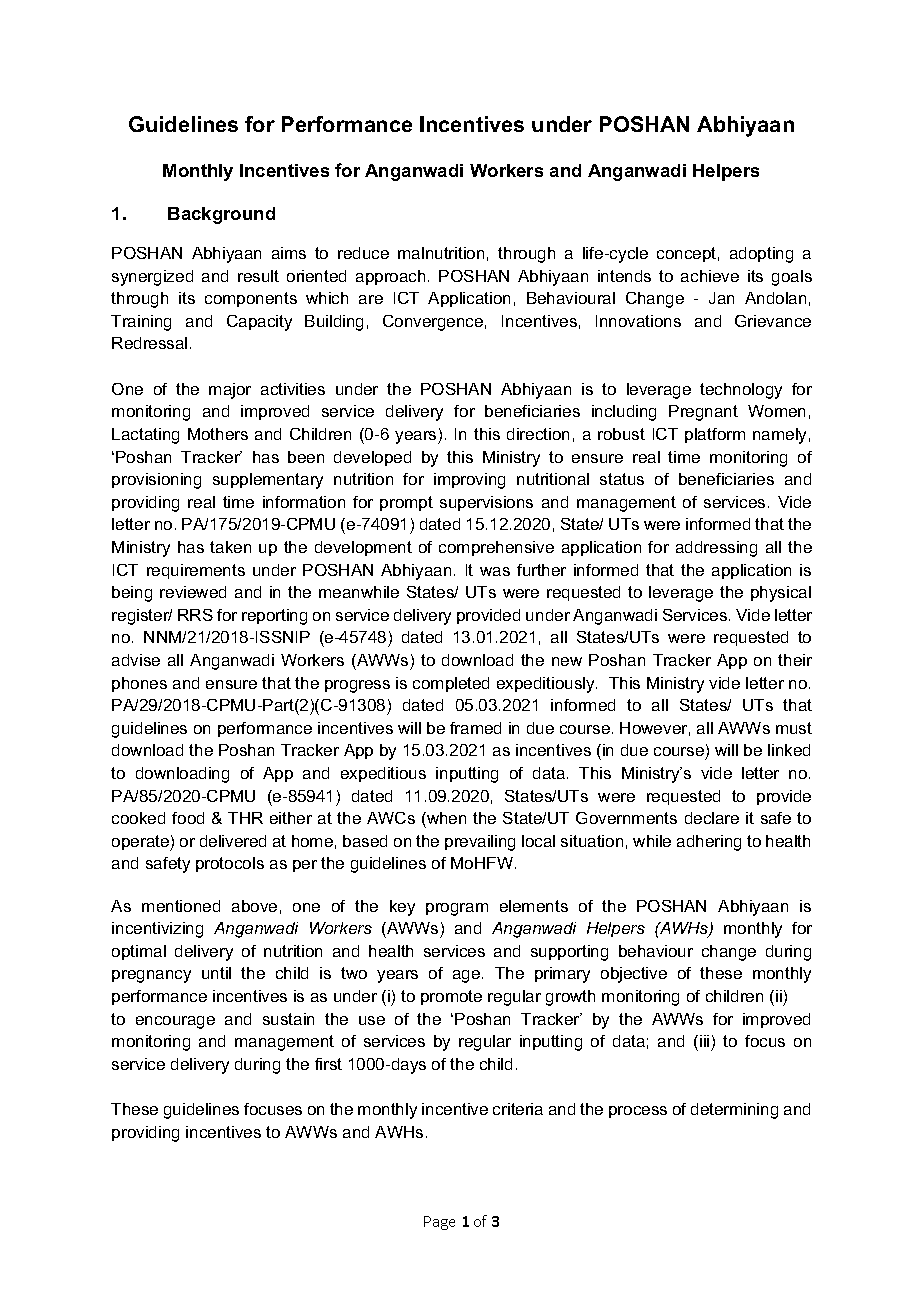 Image resolution: width=924 pixels, height=1308 pixels. What do you see at coordinates (221, 215) in the document?
I see `Background` at bounding box center [221, 215].
